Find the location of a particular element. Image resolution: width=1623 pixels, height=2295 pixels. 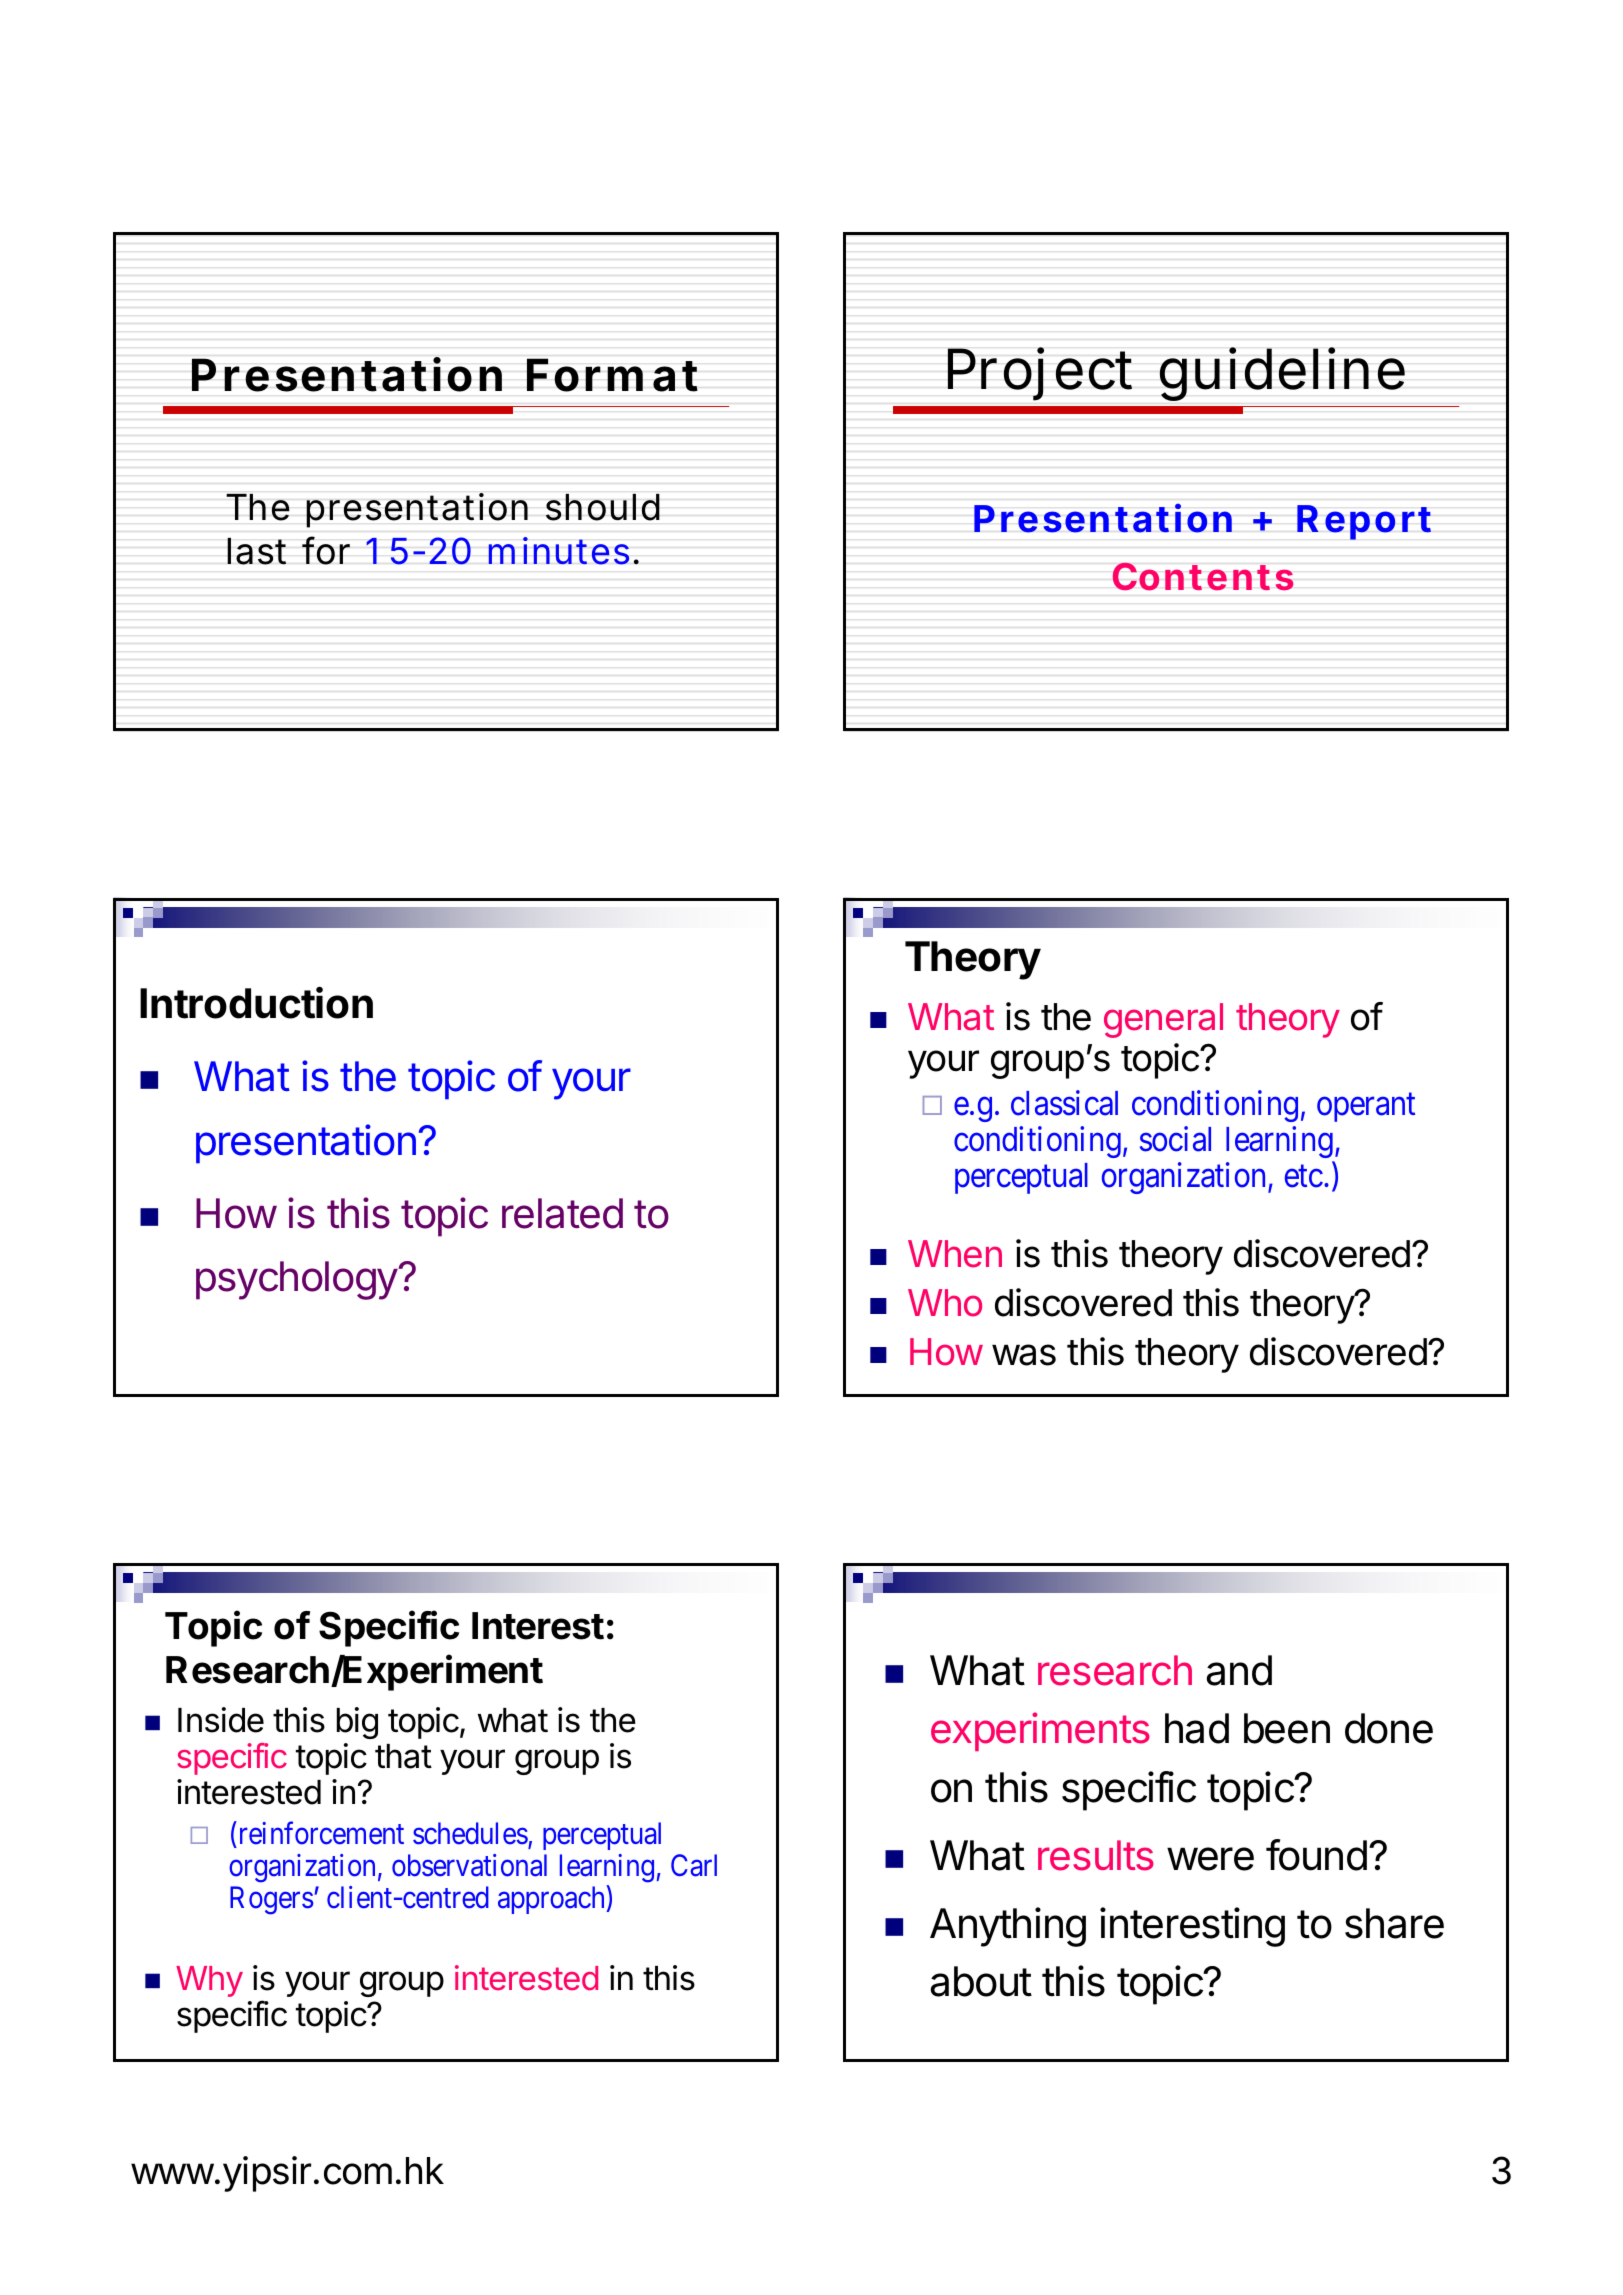

was is located at coordinates (1024, 1355).
